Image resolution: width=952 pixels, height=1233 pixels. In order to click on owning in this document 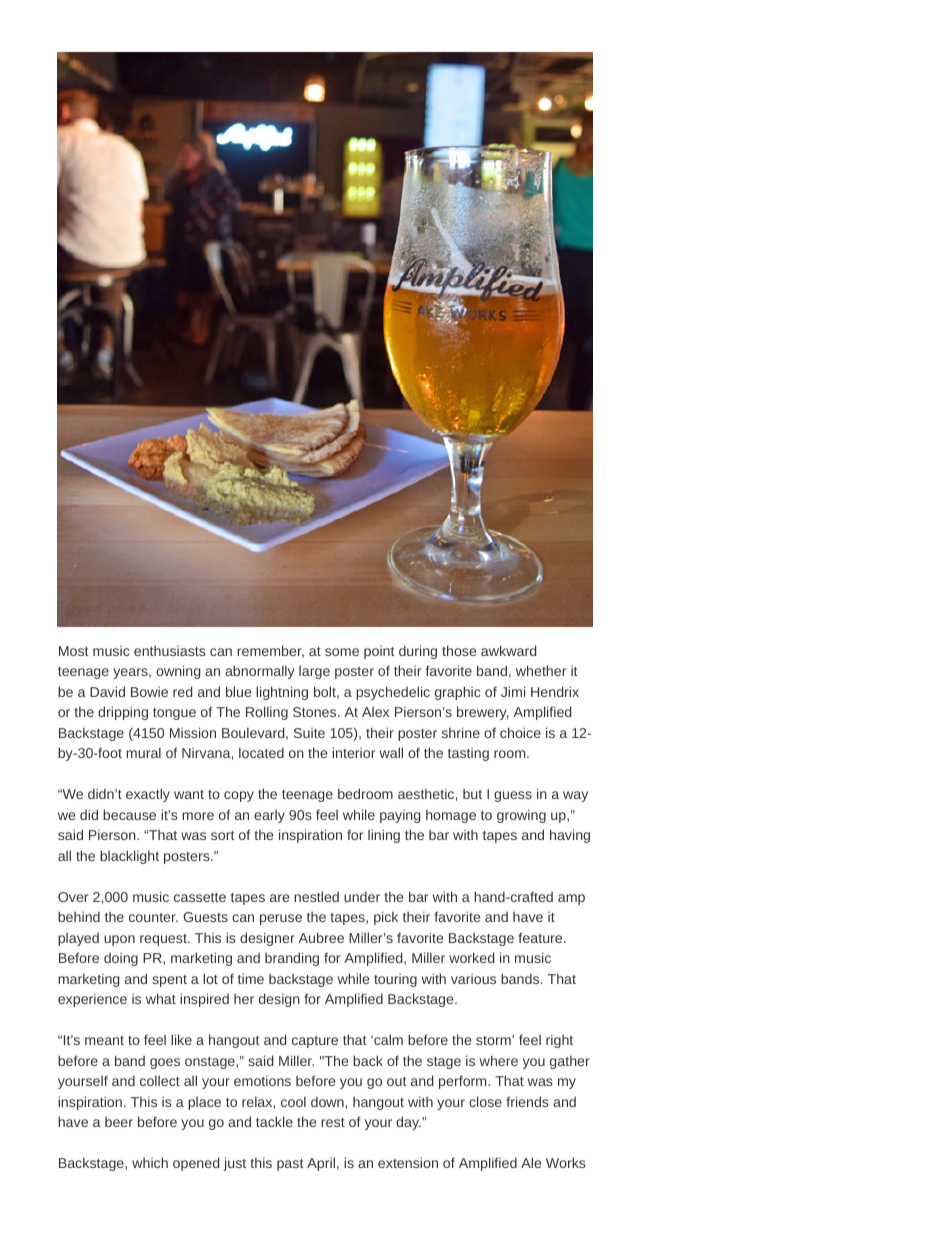, I will do `click(178, 672)`.
